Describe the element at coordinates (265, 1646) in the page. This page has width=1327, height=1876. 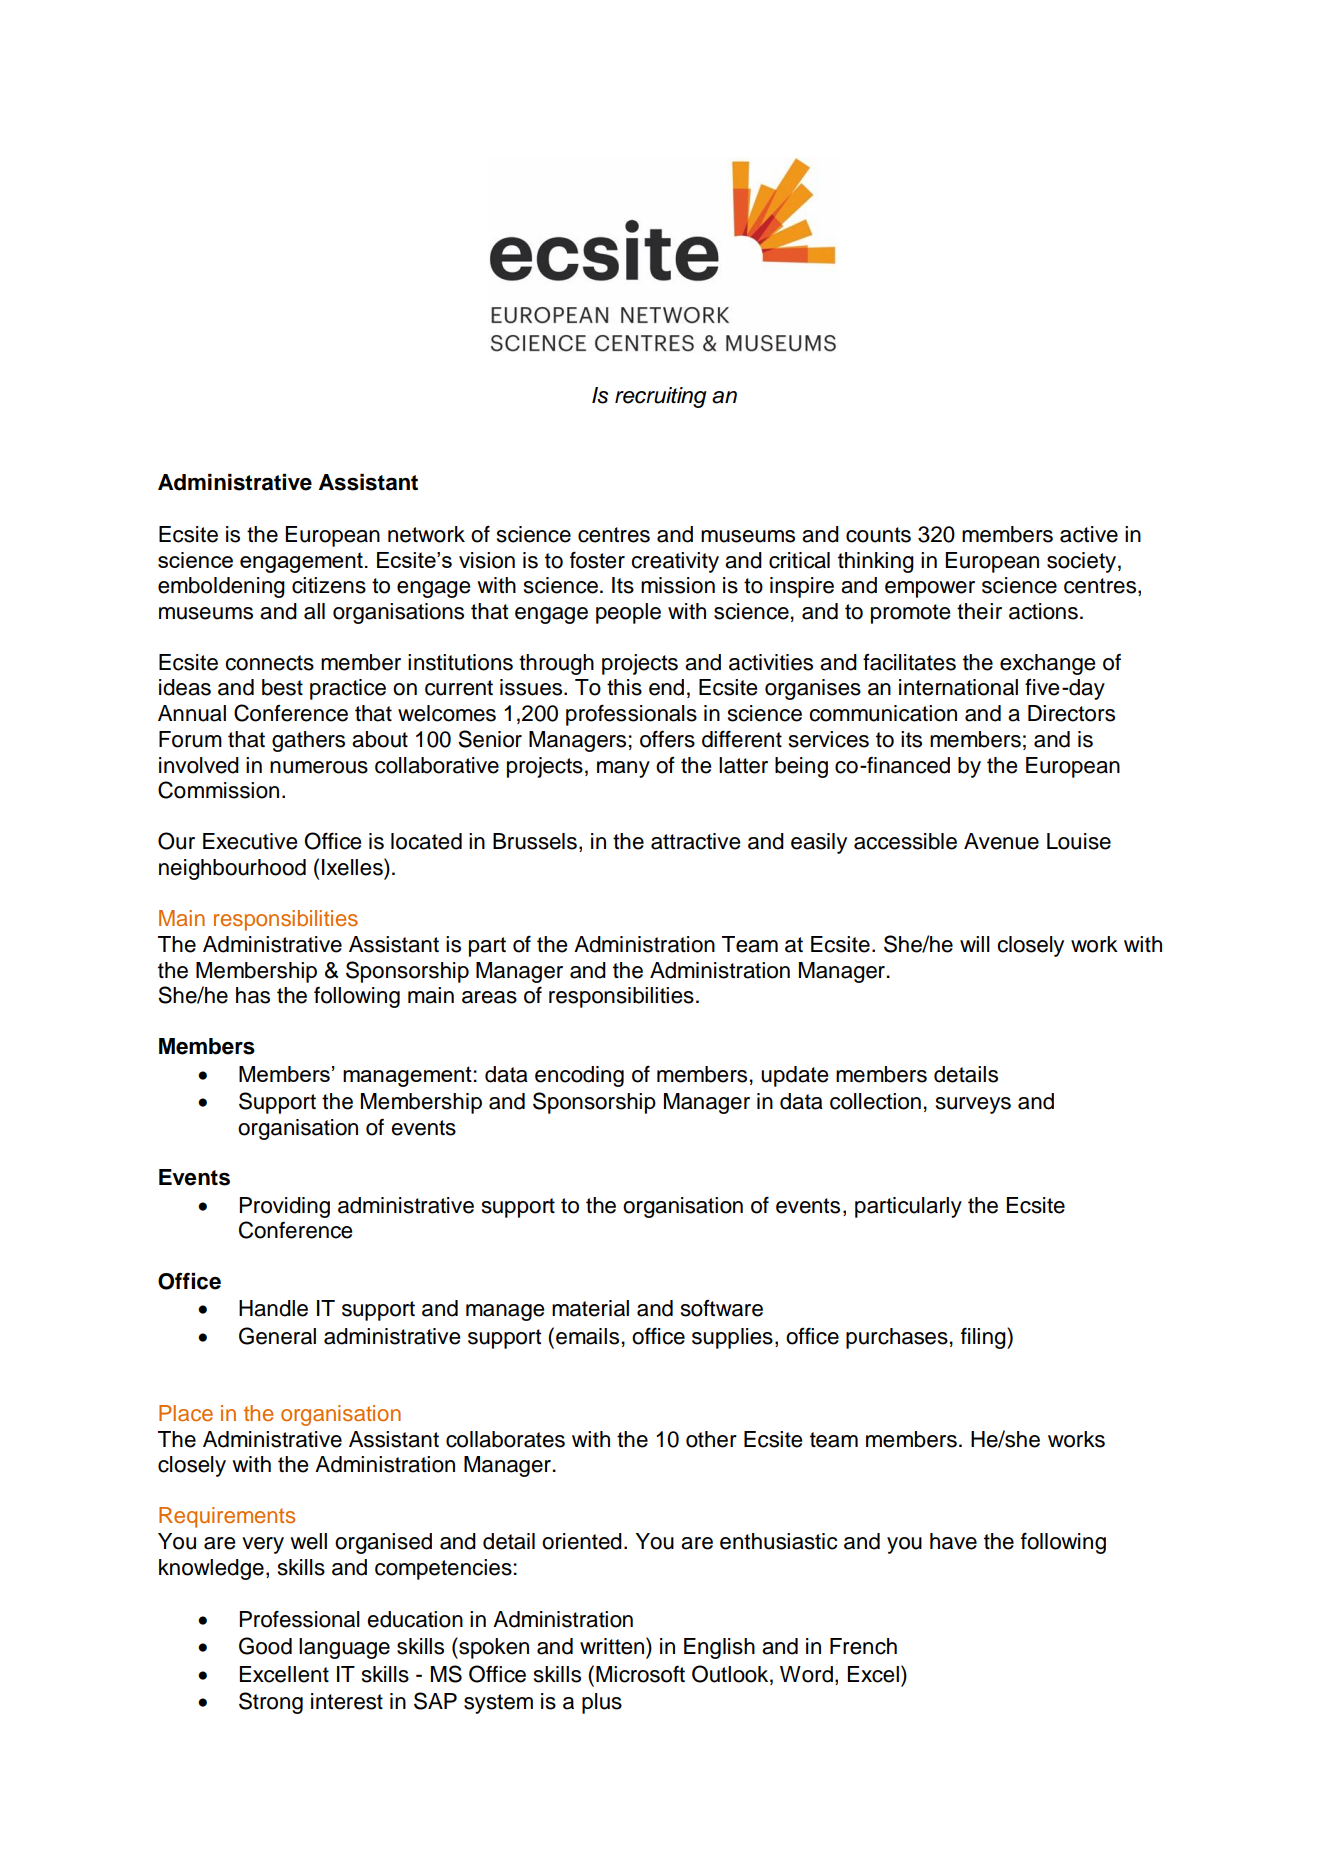
I see `Good` at that location.
